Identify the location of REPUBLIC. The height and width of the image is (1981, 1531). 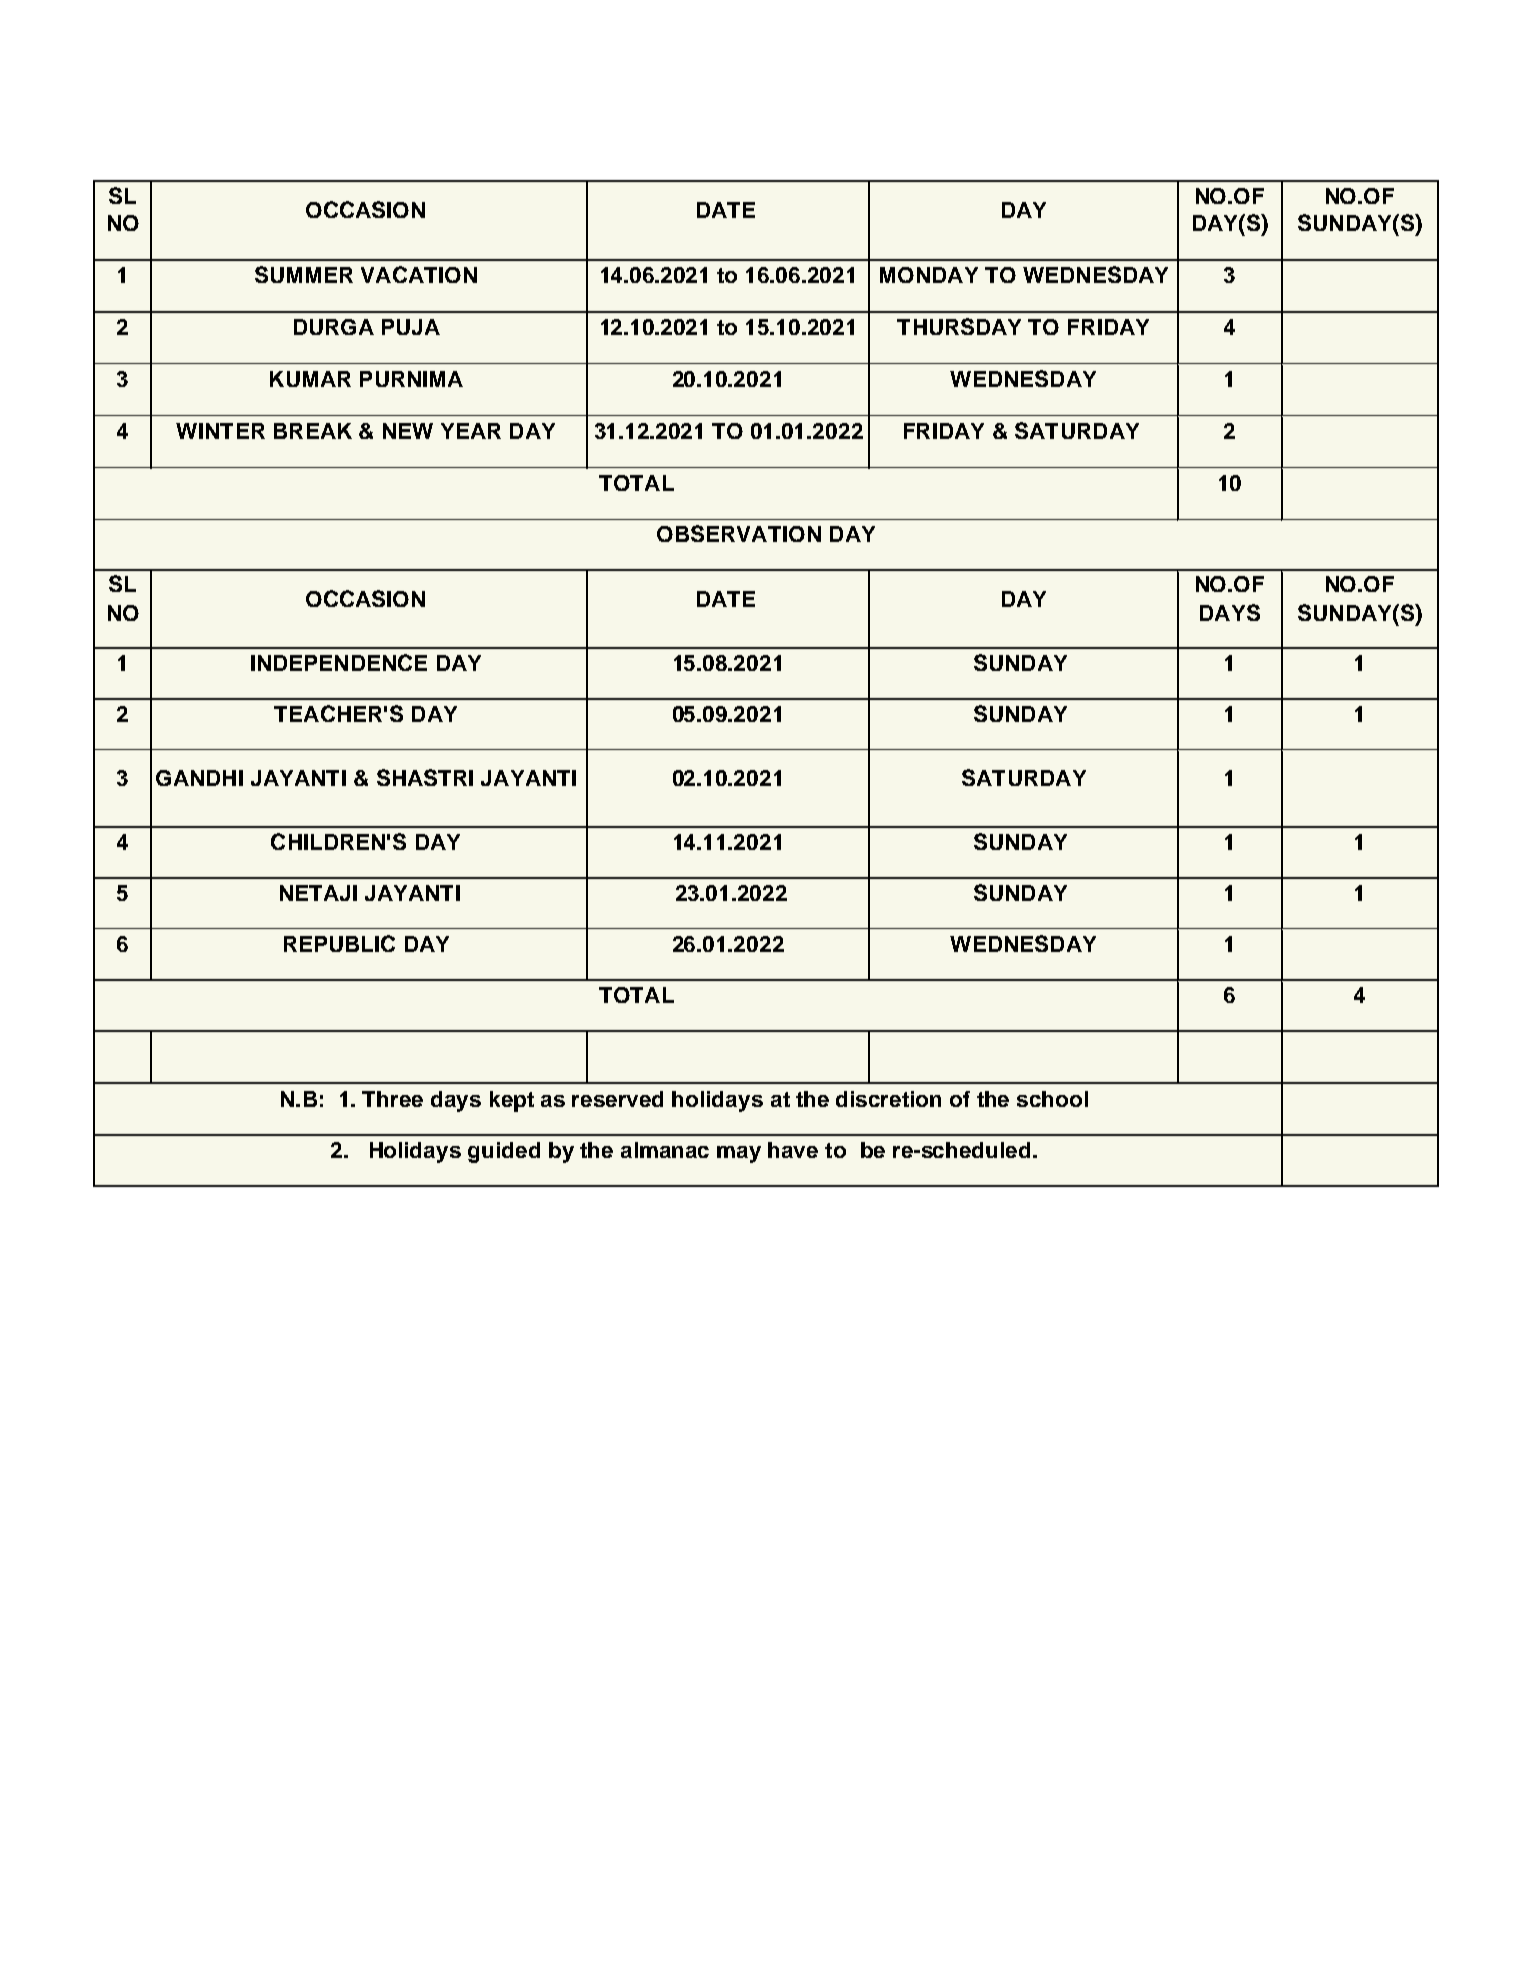
(339, 943).
